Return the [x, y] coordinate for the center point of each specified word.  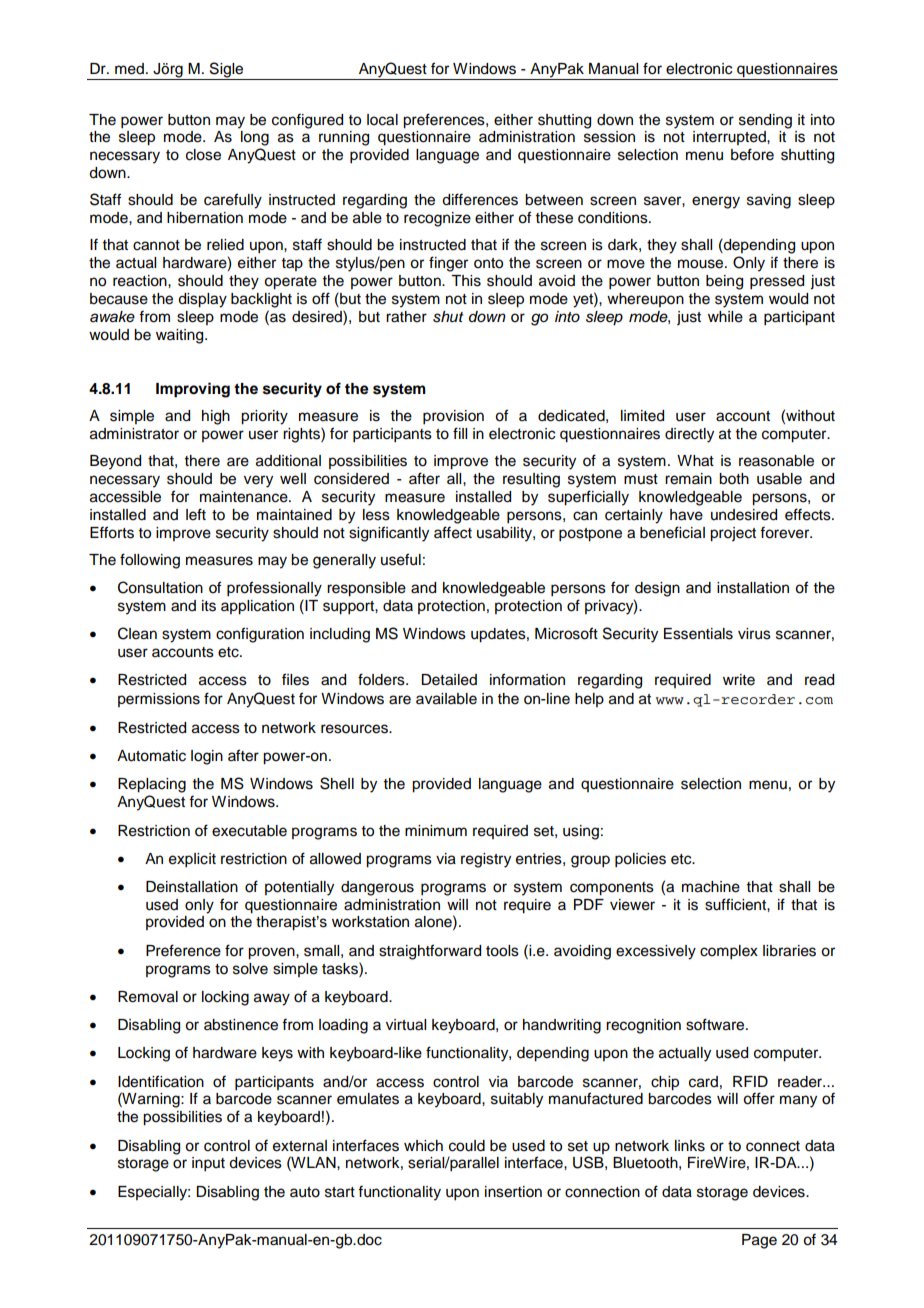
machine [711, 887]
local [382, 120]
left [196, 514]
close [203, 155]
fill [460, 433]
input [208, 1164]
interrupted [730, 138]
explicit [192, 860]
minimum [436, 831]
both [734, 479]
